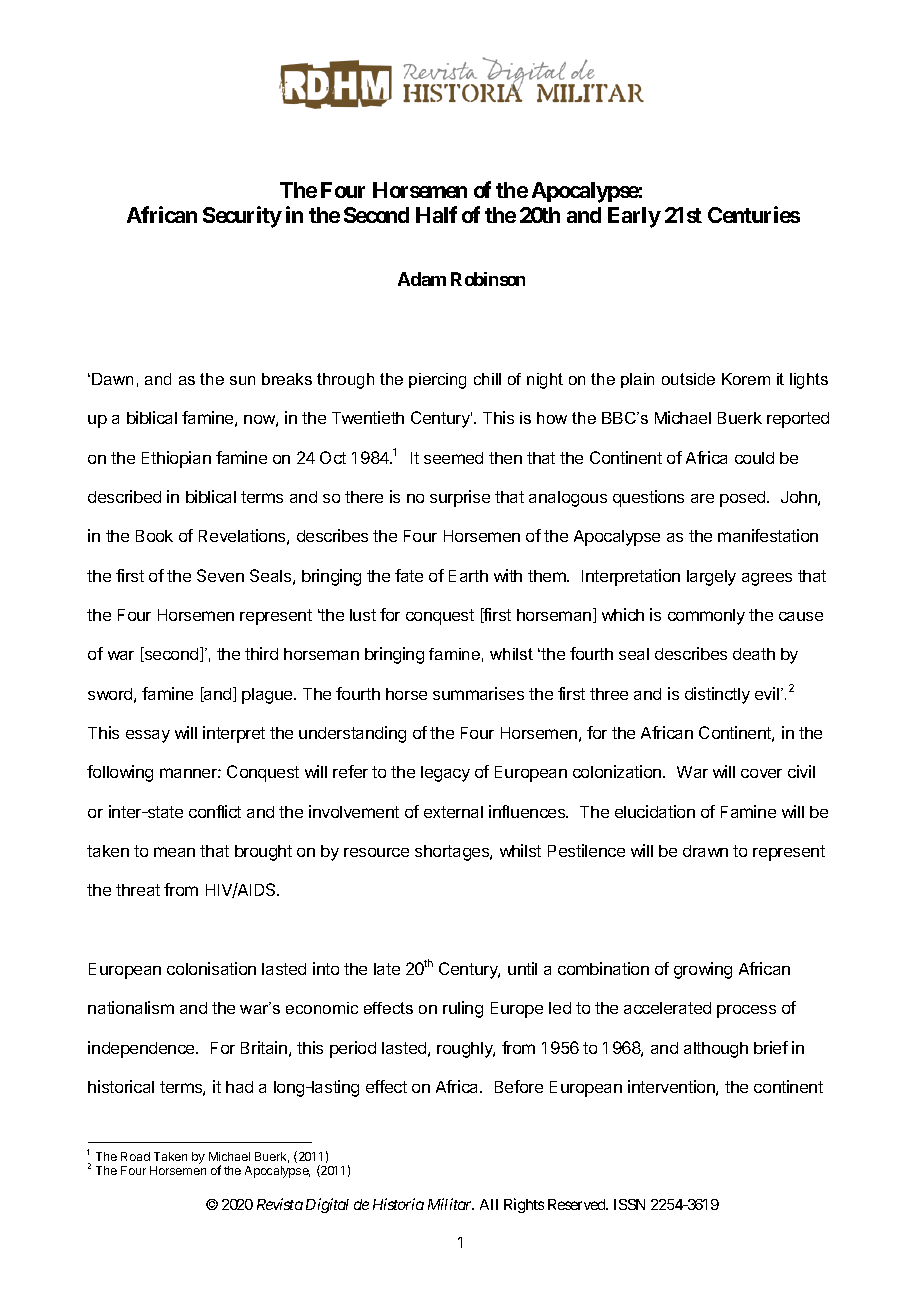 The image size is (924, 1307). What do you see at coordinates (711, 578) in the page?
I see `largely` at bounding box center [711, 578].
